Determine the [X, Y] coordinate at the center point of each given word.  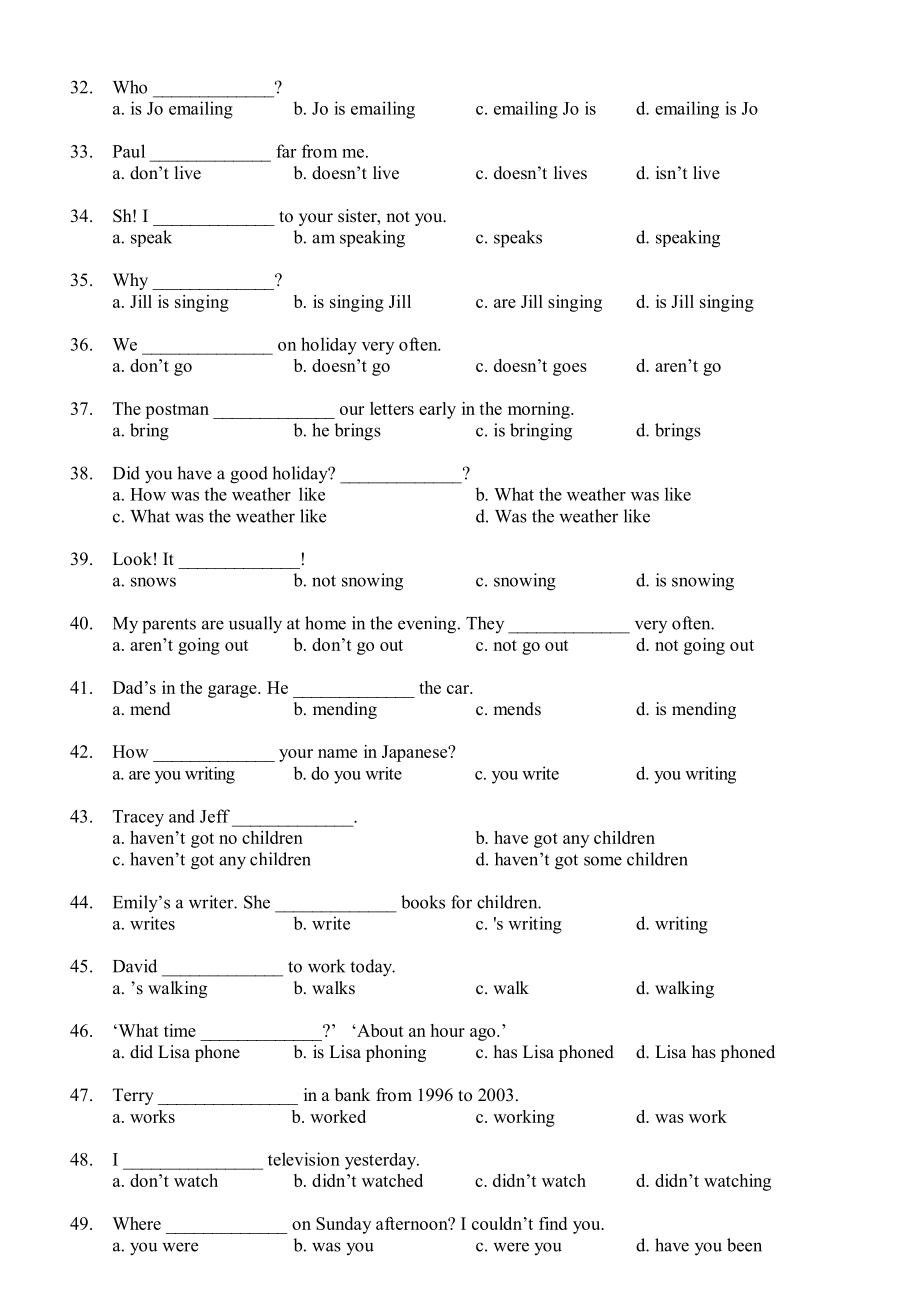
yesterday [382, 1161]
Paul [129, 151]
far [286, 151]
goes [570, 369]
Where [136, 1223]
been [744, 1245]
